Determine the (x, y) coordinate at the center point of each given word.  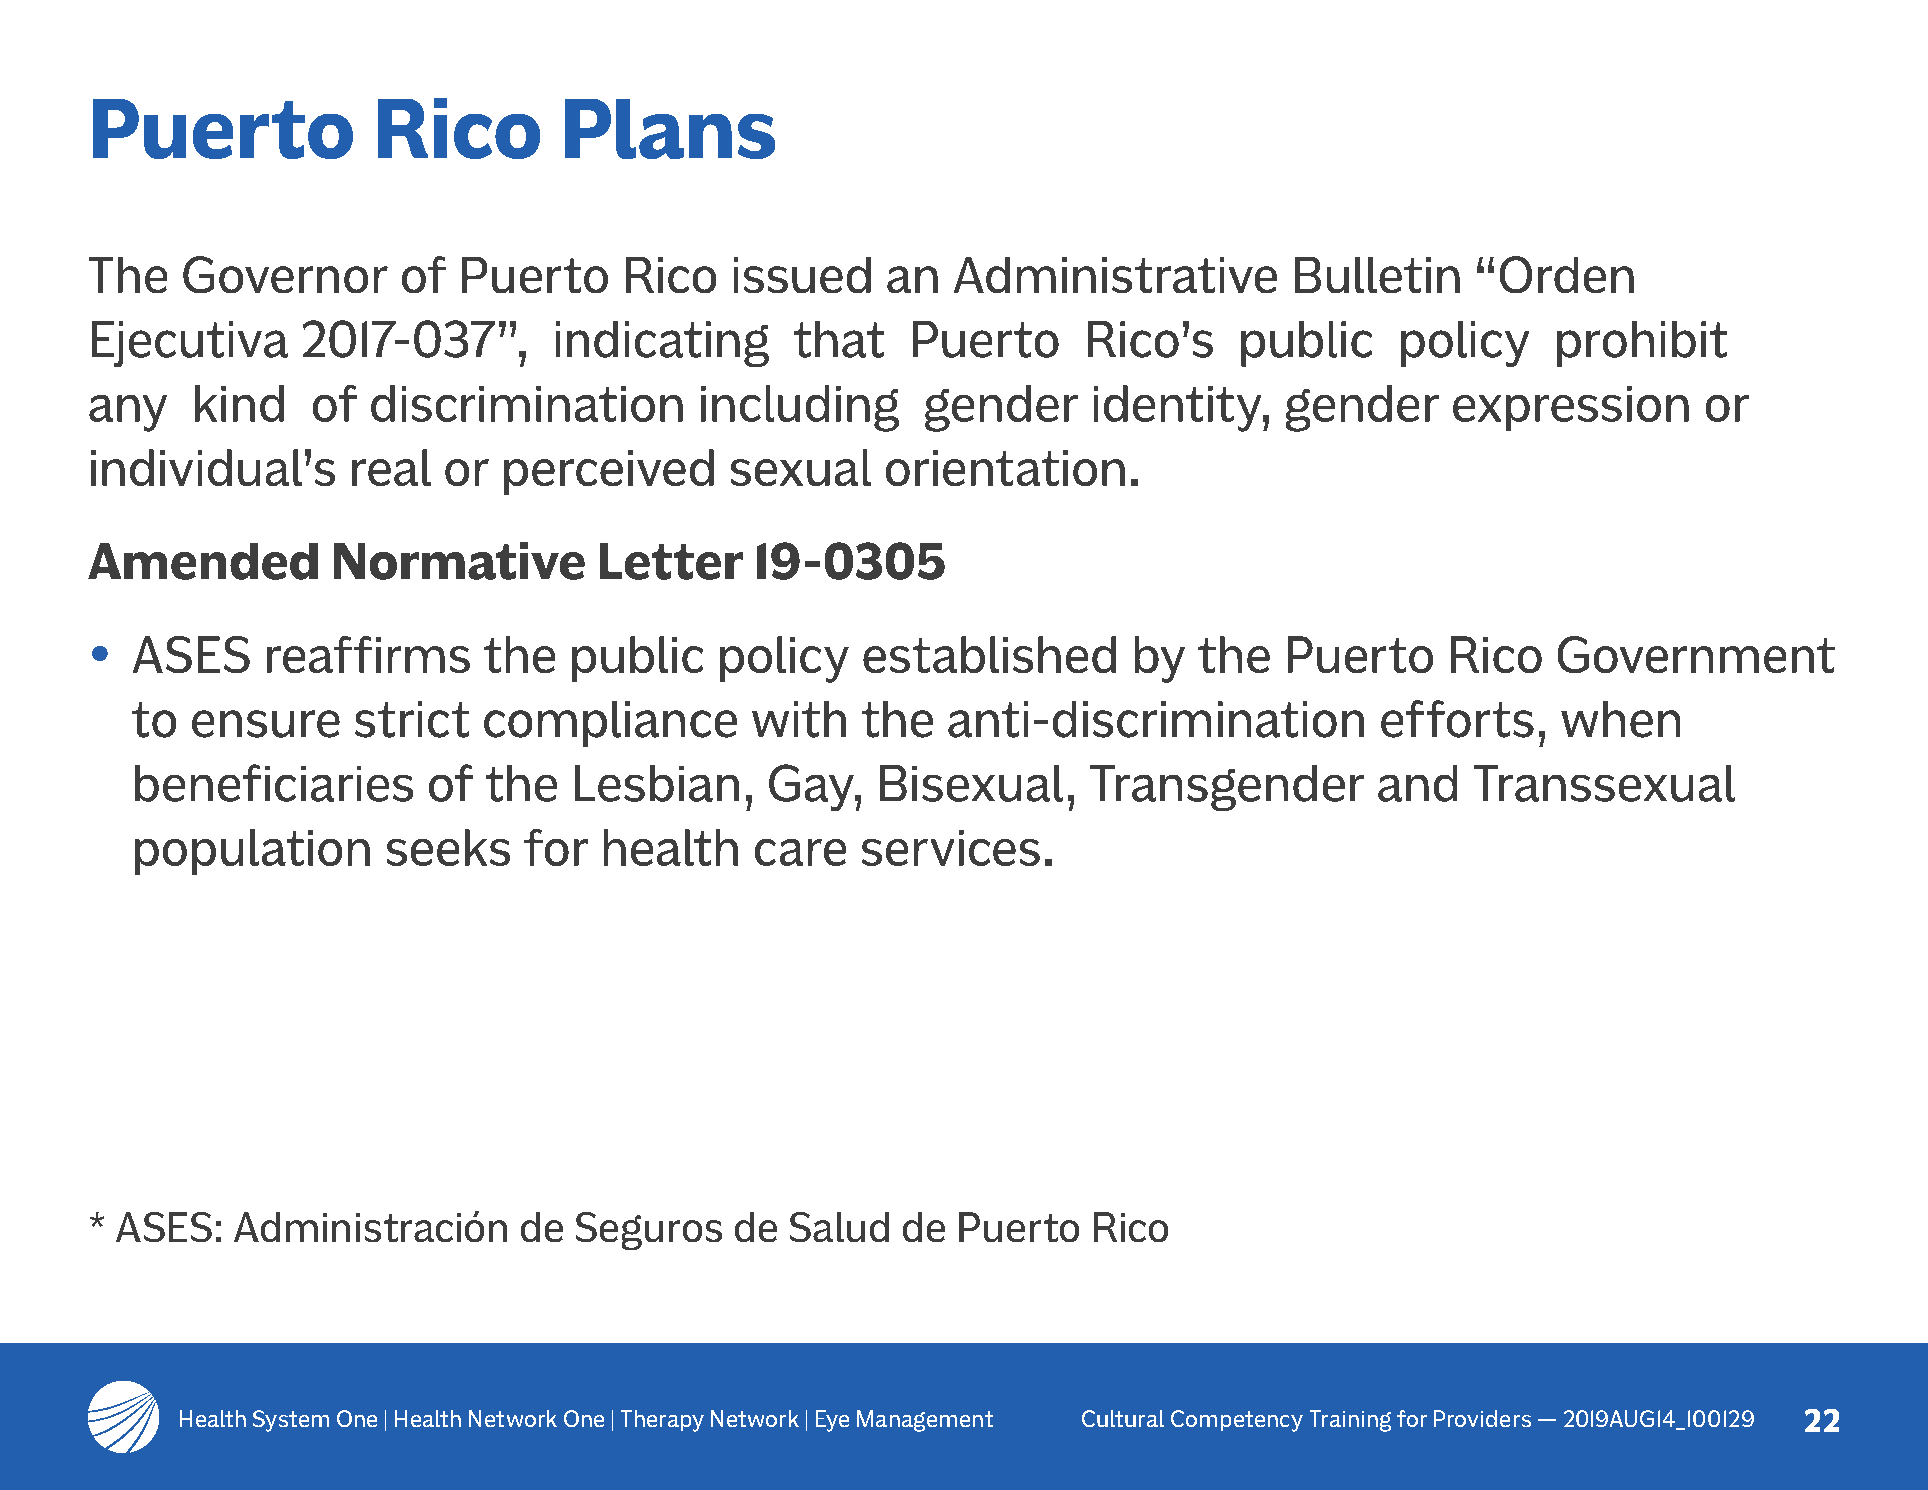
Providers (1482, 1418)
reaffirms (368, 654)
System (291, 1421)
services (951, 848)
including (800, 408)
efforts (1457, 719)
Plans (670, 129)
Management (925, 1421)
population (252, 852)
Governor (285, 274)
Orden (1567, 274)
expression (1571, 408)
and (1417, 783)
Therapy (662, 1421)
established (989, 654)
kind (239, 403)
